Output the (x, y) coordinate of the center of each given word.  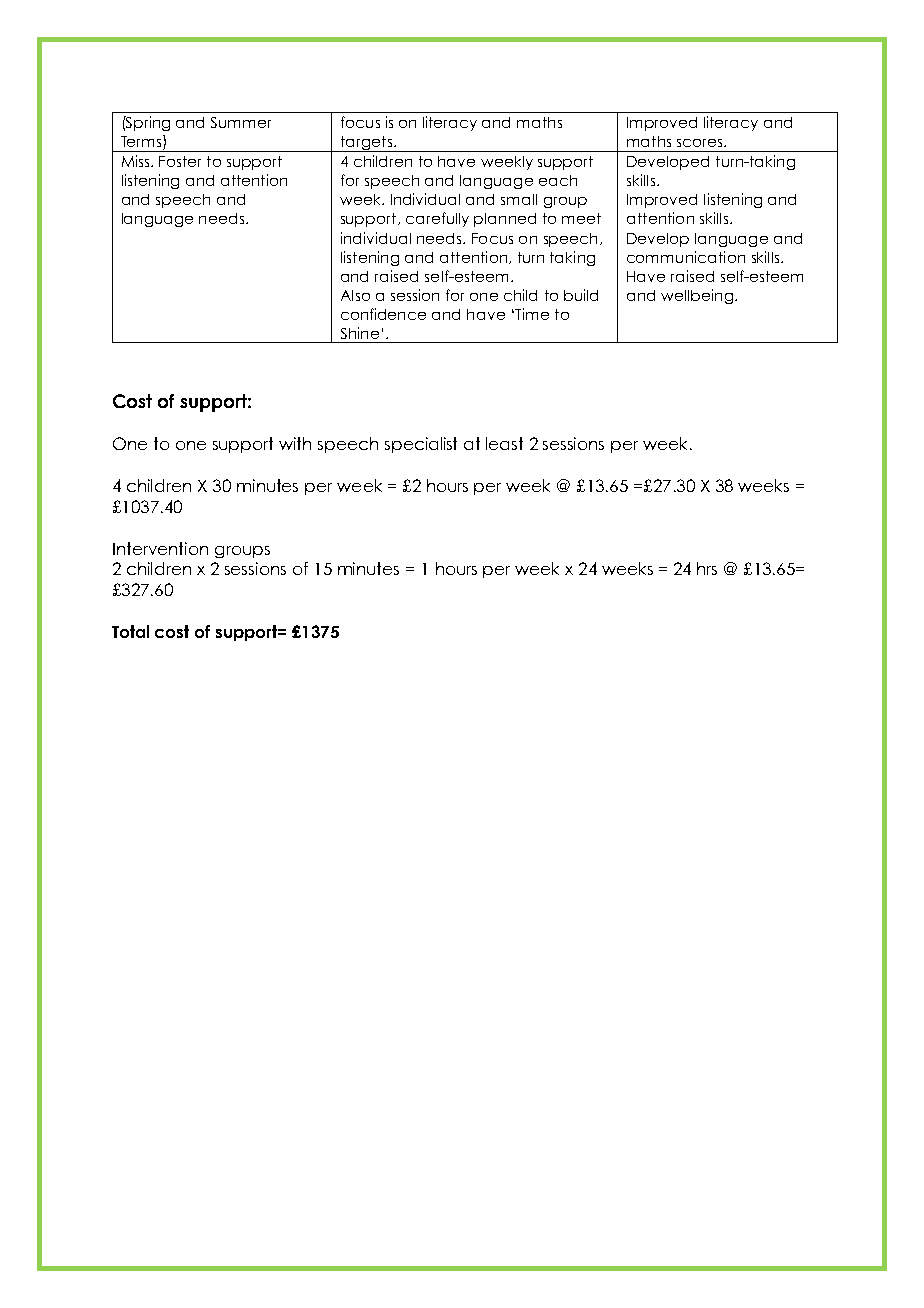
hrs (707, 568)
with (295, 443)
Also (355, 295)
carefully (437, 219)
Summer (241, 122)
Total (130, 631)
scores (701, 143)
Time (531, 314)
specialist (421, 445)
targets (366, 144)
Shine (360, 333)
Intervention (160, 548)
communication (686, 257)
